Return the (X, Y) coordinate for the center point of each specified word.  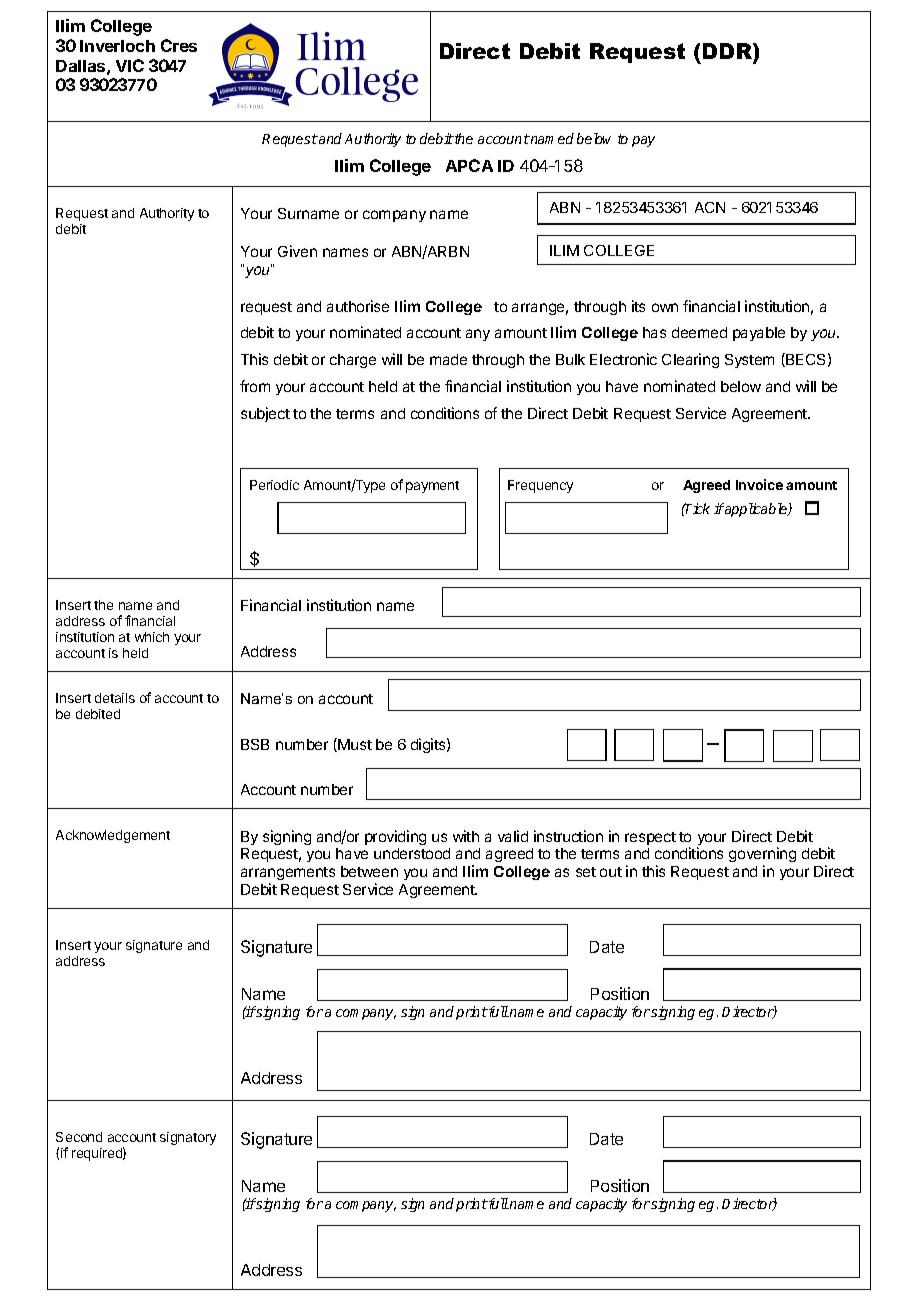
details (115, 698)
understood (412, 853)
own (665, 307)
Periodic (274, 485)
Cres (179, 45)
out (611, 872)
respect (650, 838)
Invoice (759, 484)
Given (297, 251)
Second (79, 1137)
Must (354, 745)
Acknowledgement (113, 836)
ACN (710, 207)
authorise (358, 306)
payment (432, 487)
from (255, 386)
